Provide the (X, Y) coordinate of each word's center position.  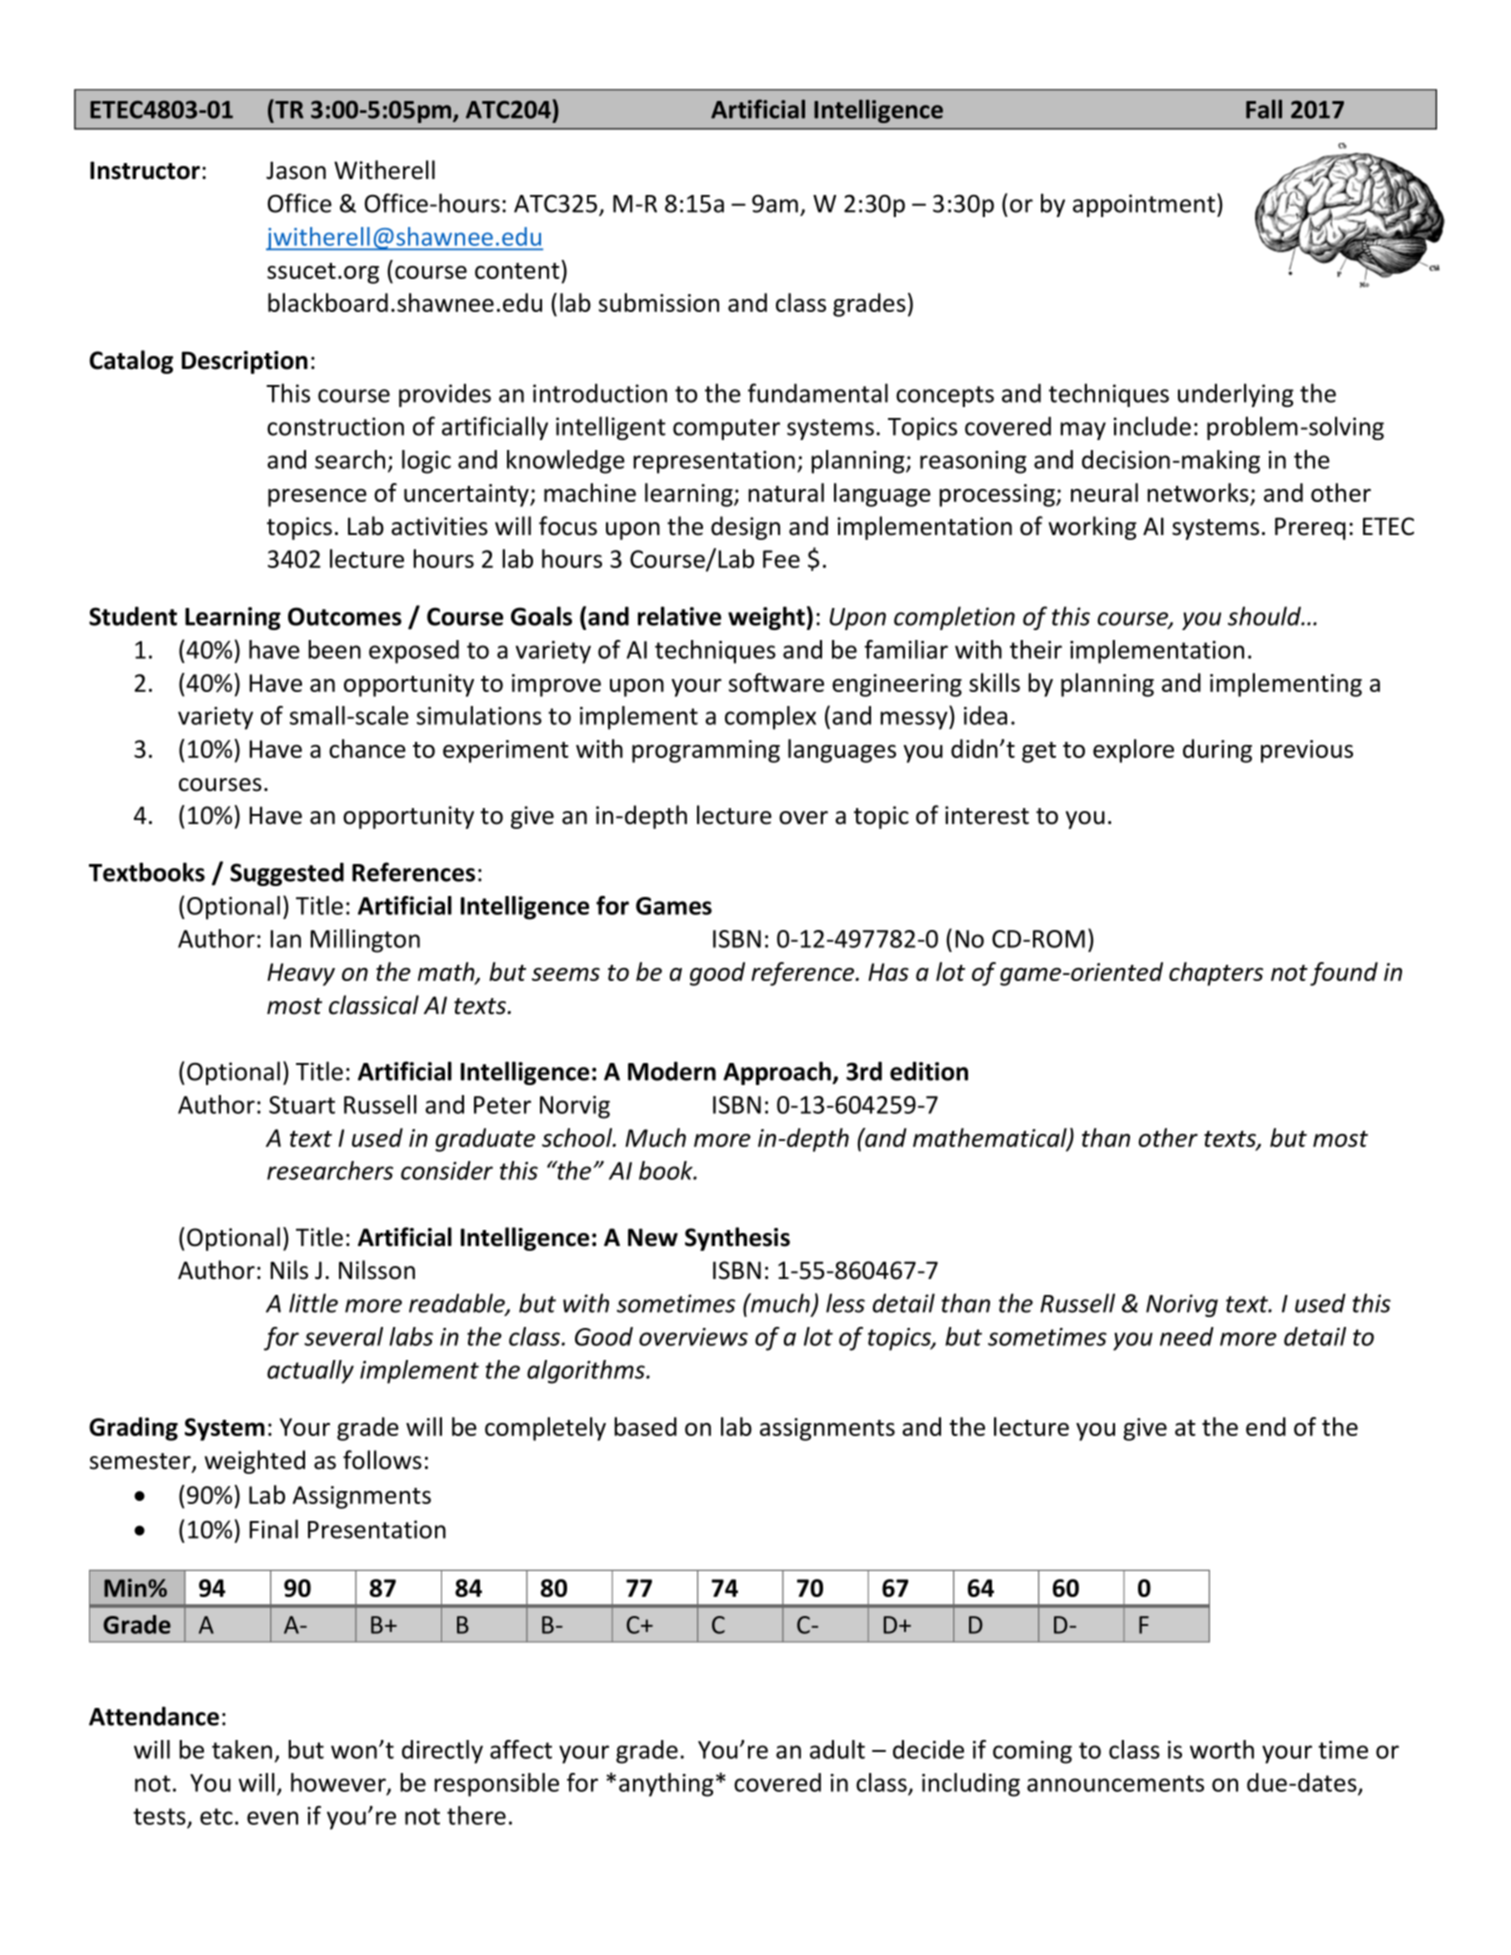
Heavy (301, 974)
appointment (1144, 205)
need (1187, 1336)
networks (1199, 494)
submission (659, 302)
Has (888, 972)
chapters (1216, 974)
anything (666, 1785)
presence (317, 498)
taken (242, 1749)
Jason (296, 170)
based (645, 1426)
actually (310, 1372)
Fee (781, 559)
